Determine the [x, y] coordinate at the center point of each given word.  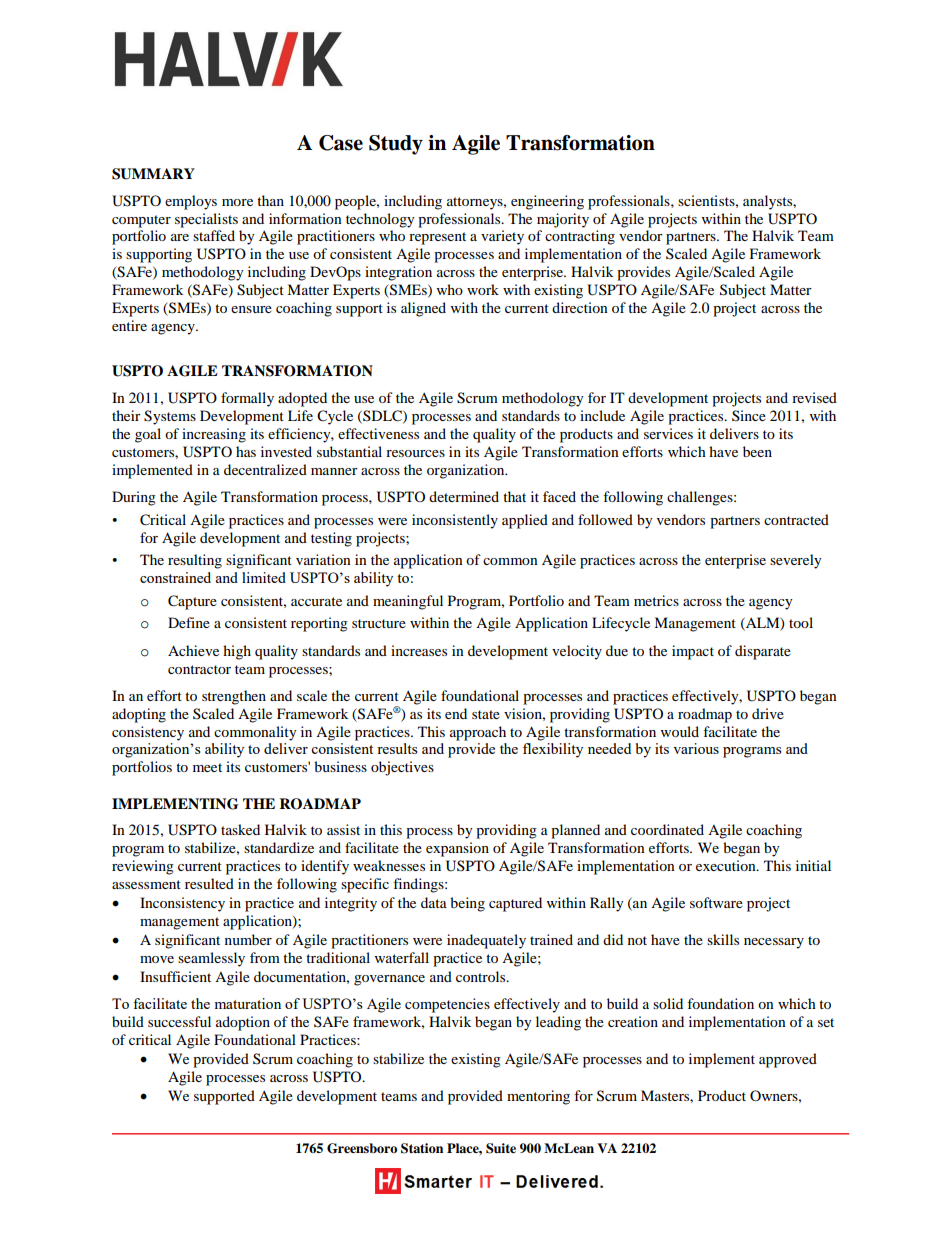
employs [191, 202]
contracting [580, 237]
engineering [547, 202]
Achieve [193, 650]
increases [419, 650]
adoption [243, 1023]
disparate [763, 652]
